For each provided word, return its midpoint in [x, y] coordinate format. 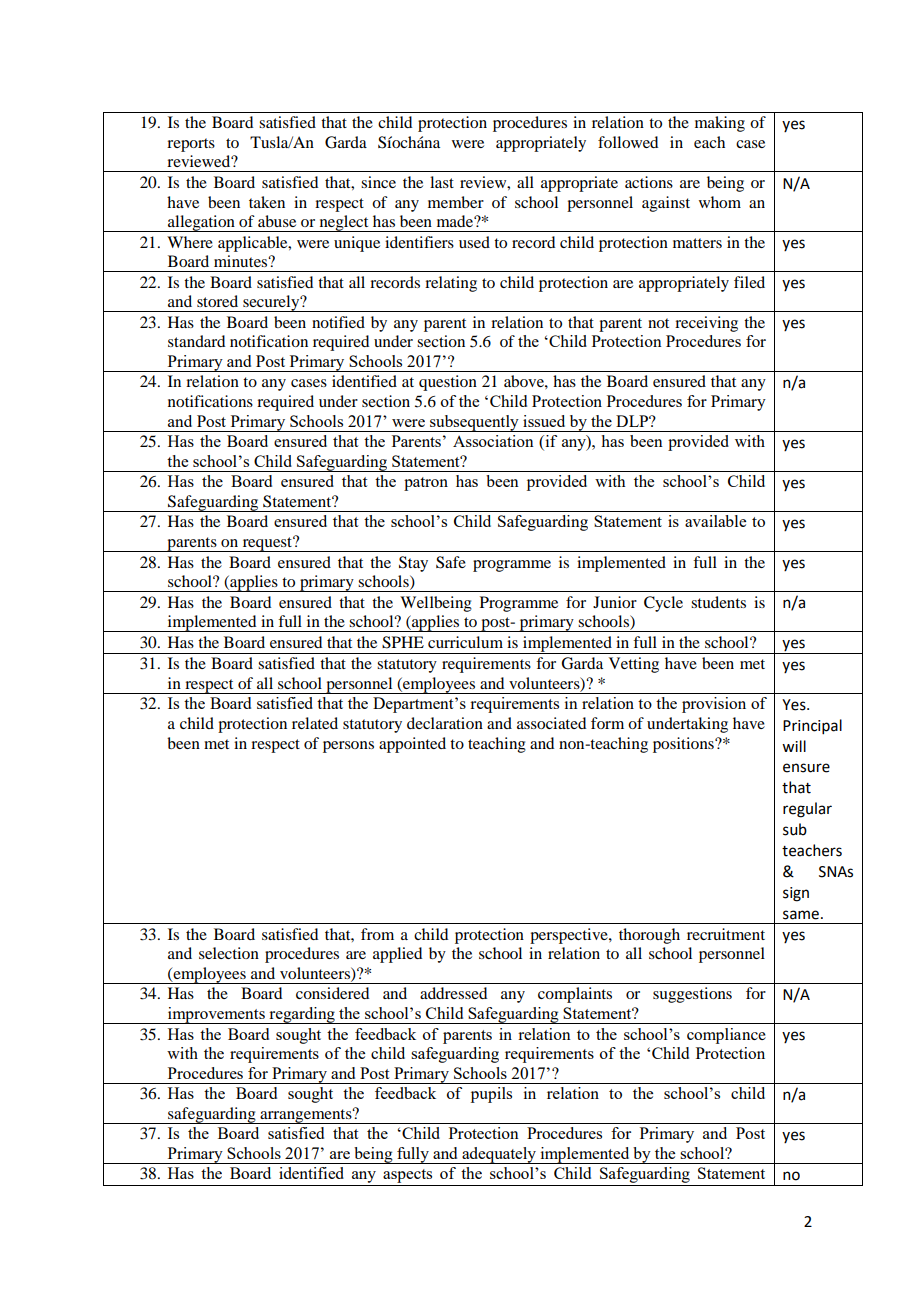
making [720, 124]
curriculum [465, 642]
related [315, 723]
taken [267, 202]
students [718, 602]
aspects [407, 1176]
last [442, 182]
